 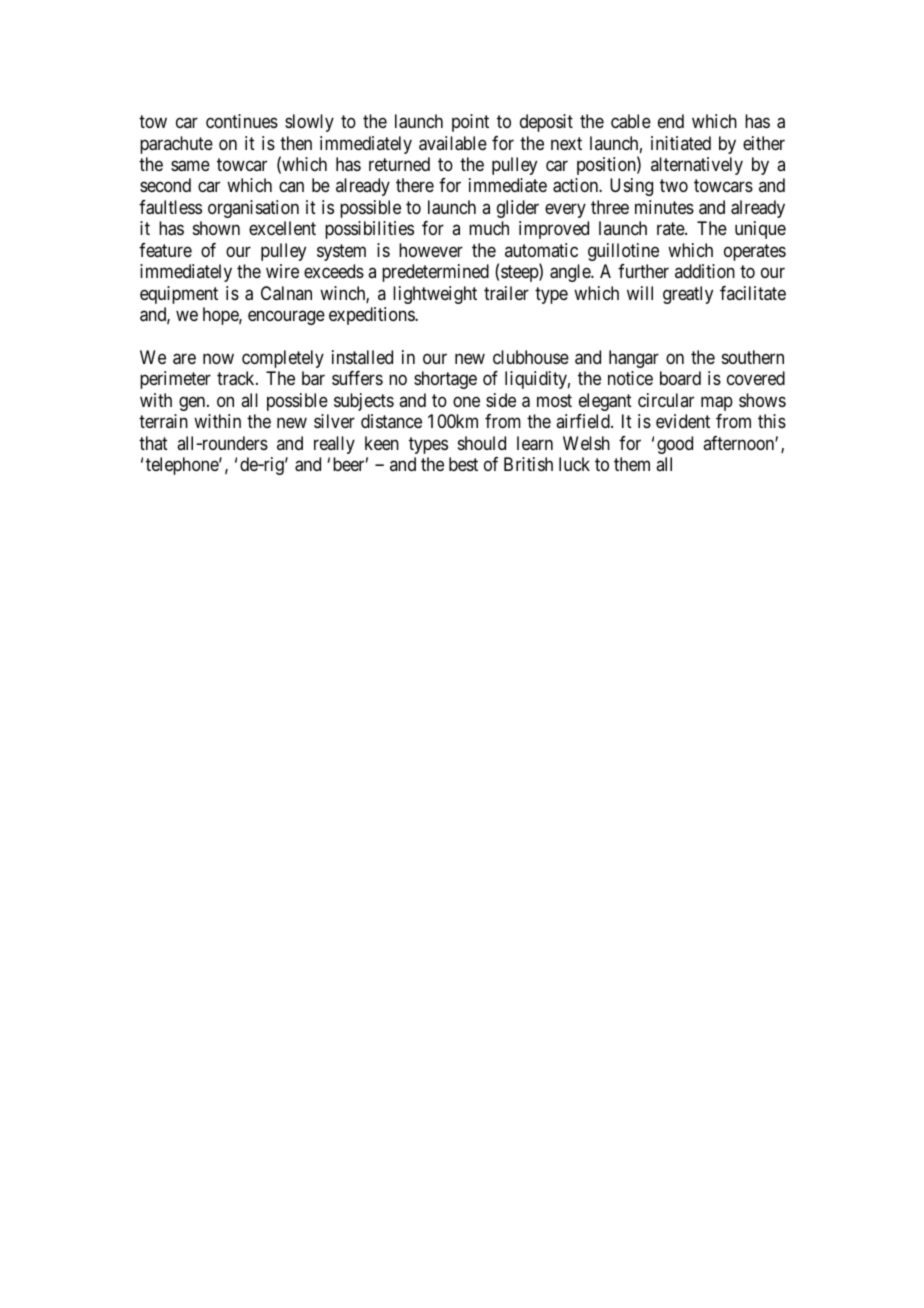 I want to click on greatly, so click(x=688, y=295).
